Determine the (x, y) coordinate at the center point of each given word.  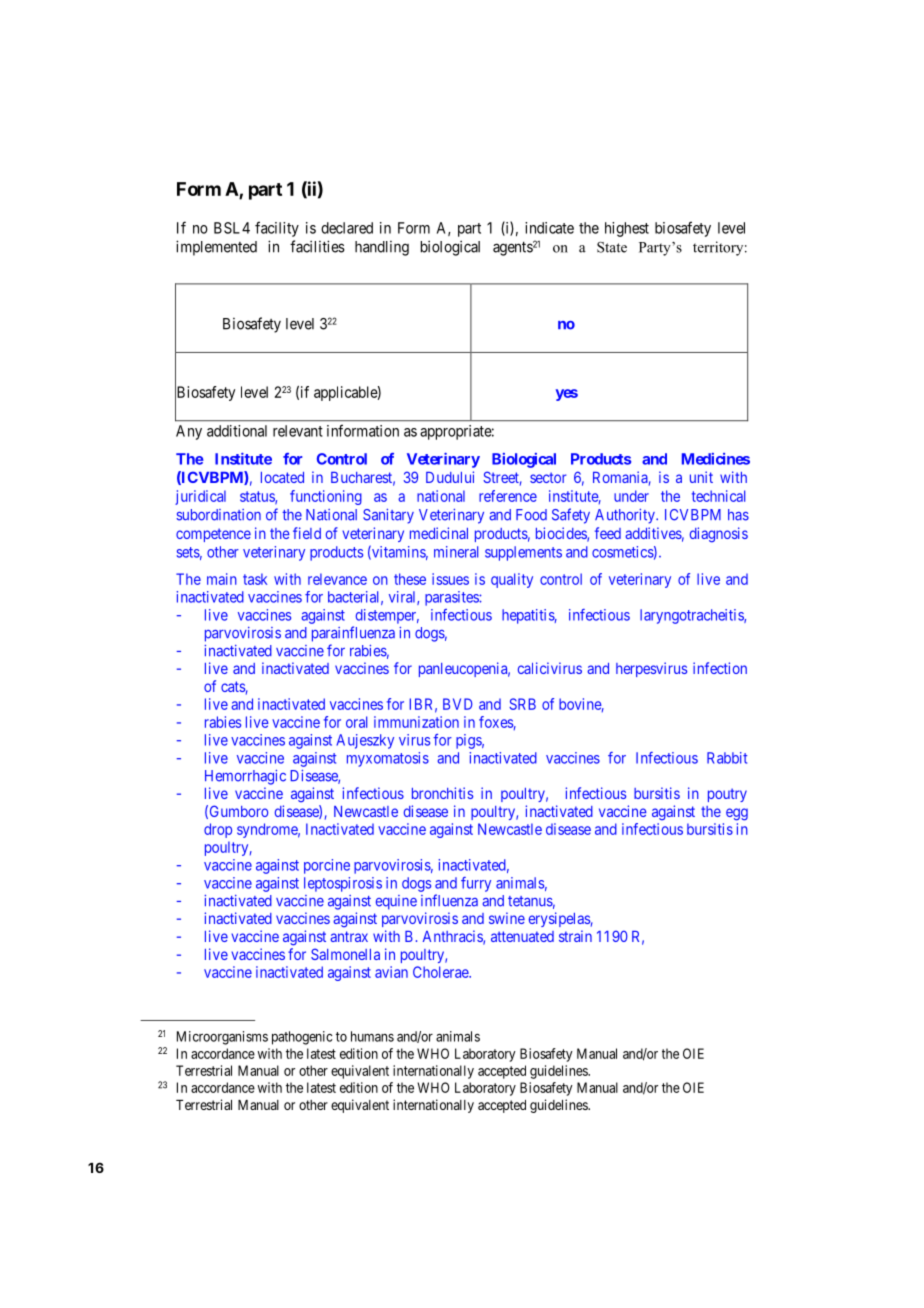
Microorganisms (222, 1038)
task (255, 579)
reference (508, 496)
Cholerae (441, 972)
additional (237, 431)
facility (277, 229)
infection (720, 668)
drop (218, 830)
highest (627, 229)
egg (737, 814)
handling (382, 248)
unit (701, 477)
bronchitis (442, 793)
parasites (452, 598)
